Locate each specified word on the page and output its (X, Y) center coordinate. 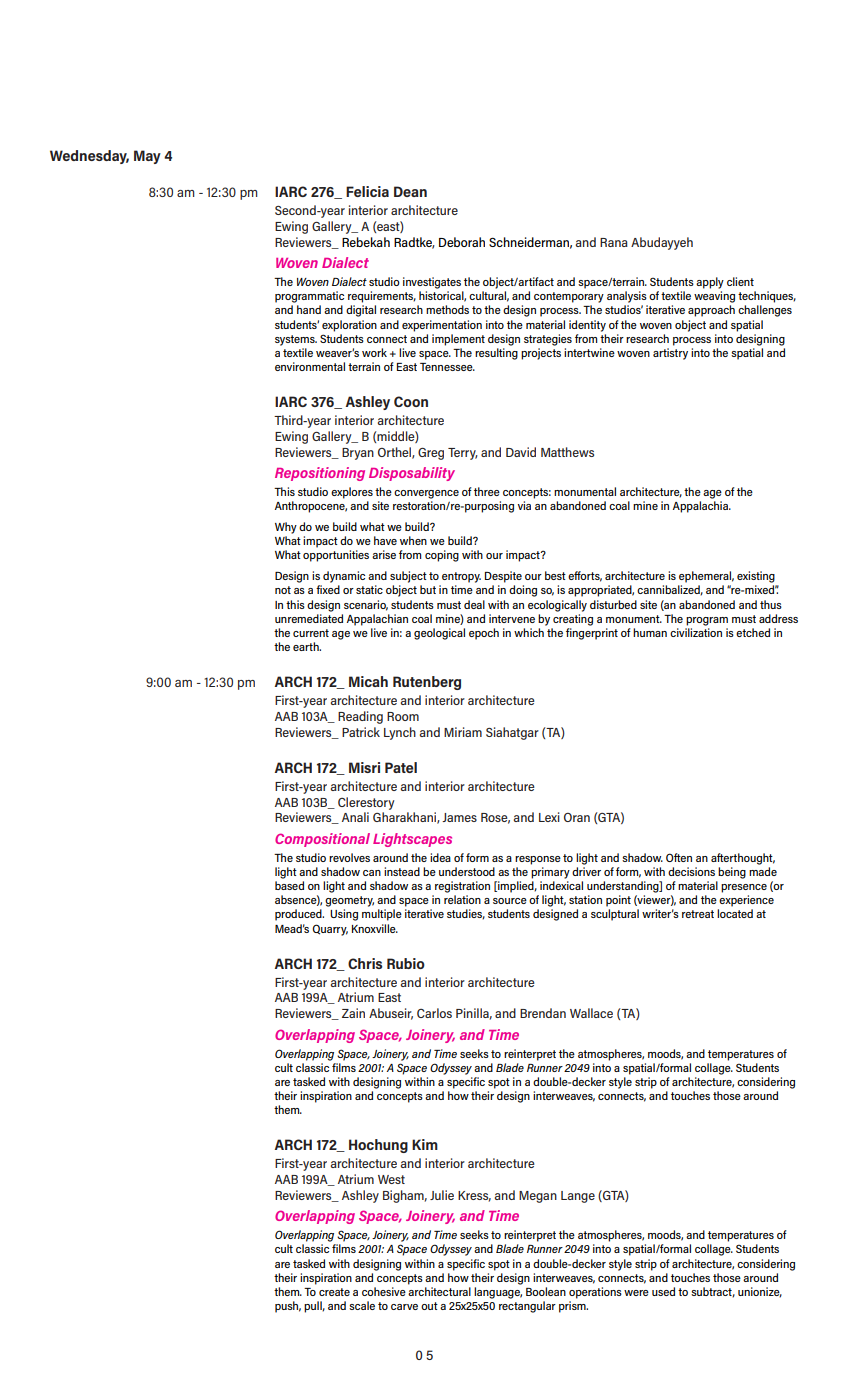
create (334, 1292)
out (429, 1306)
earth (307, 646)
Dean (410, 191)
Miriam (463, 732)
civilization (696, 632)
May (147, 157)
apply (710, 283)
